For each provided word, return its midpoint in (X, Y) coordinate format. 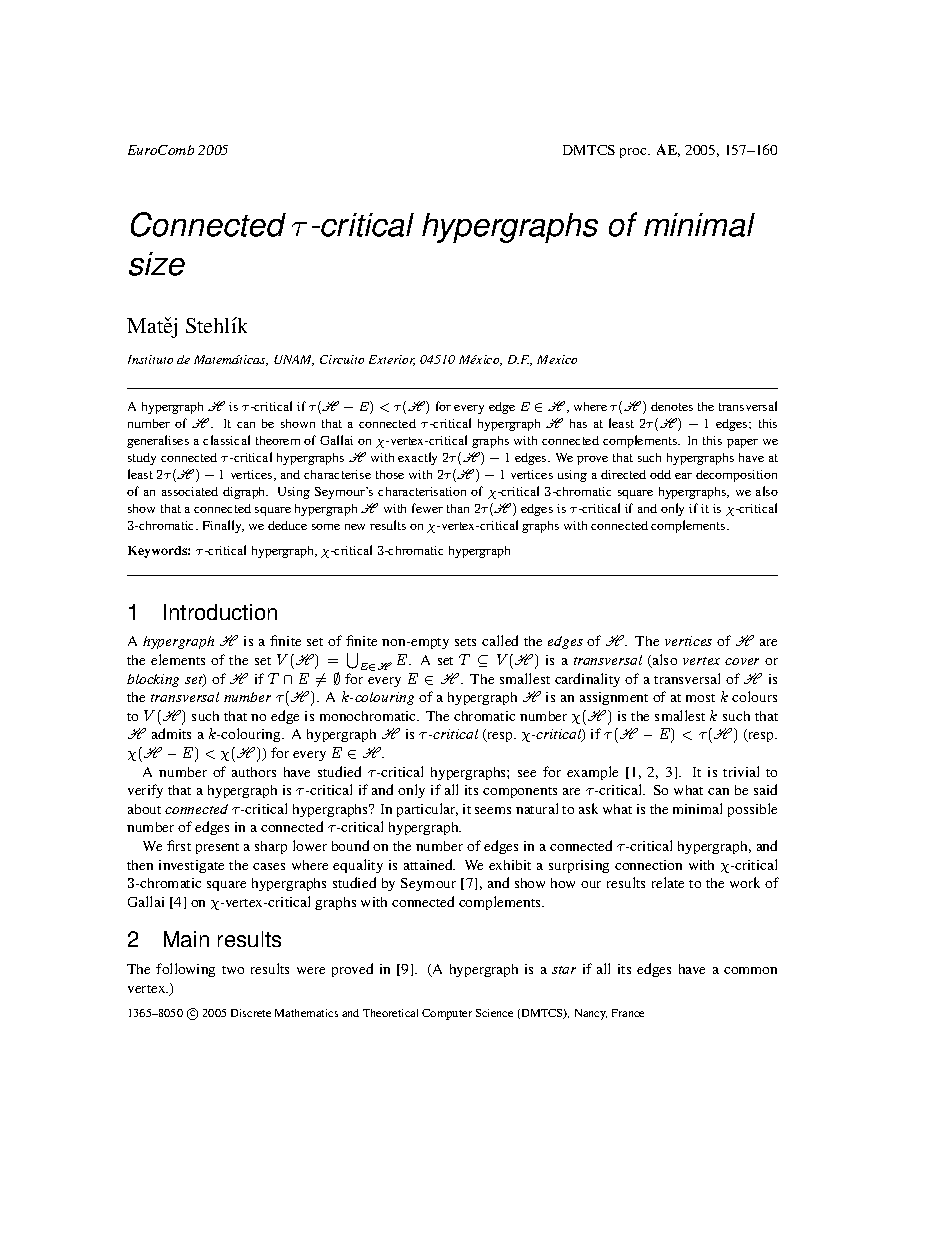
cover (742, 661)
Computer (447, 1014)
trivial (741, 771)
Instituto (150, 359)
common (750, 970)
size (157, 264)
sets (465, 642)
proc (634, 153)
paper (742, 443)
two (233, 970)
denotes (672, 406)
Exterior (392, 360)
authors (254, 772)
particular (427, 810)
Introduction (220, 612)
